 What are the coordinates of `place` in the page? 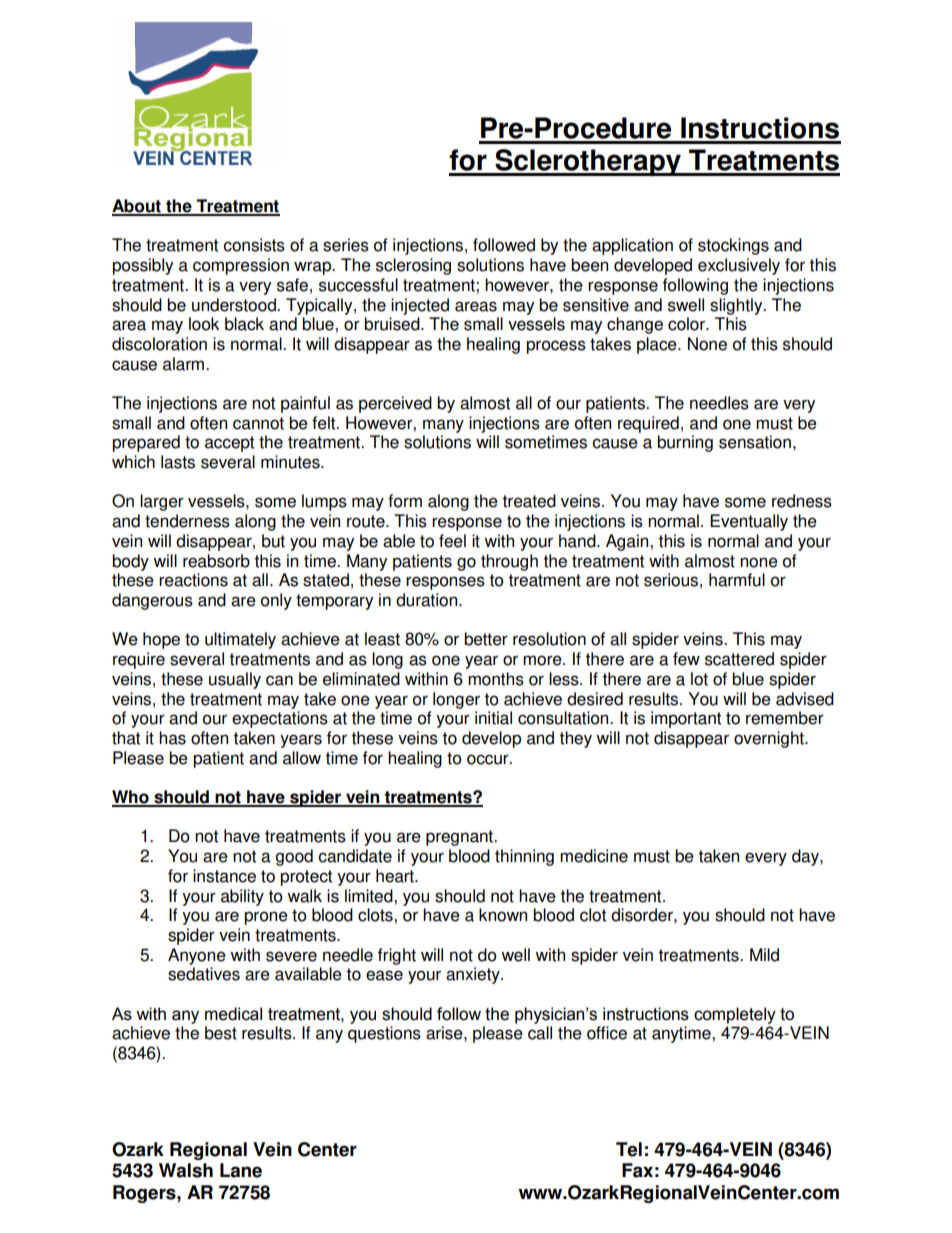 It's located at (658, 345).
